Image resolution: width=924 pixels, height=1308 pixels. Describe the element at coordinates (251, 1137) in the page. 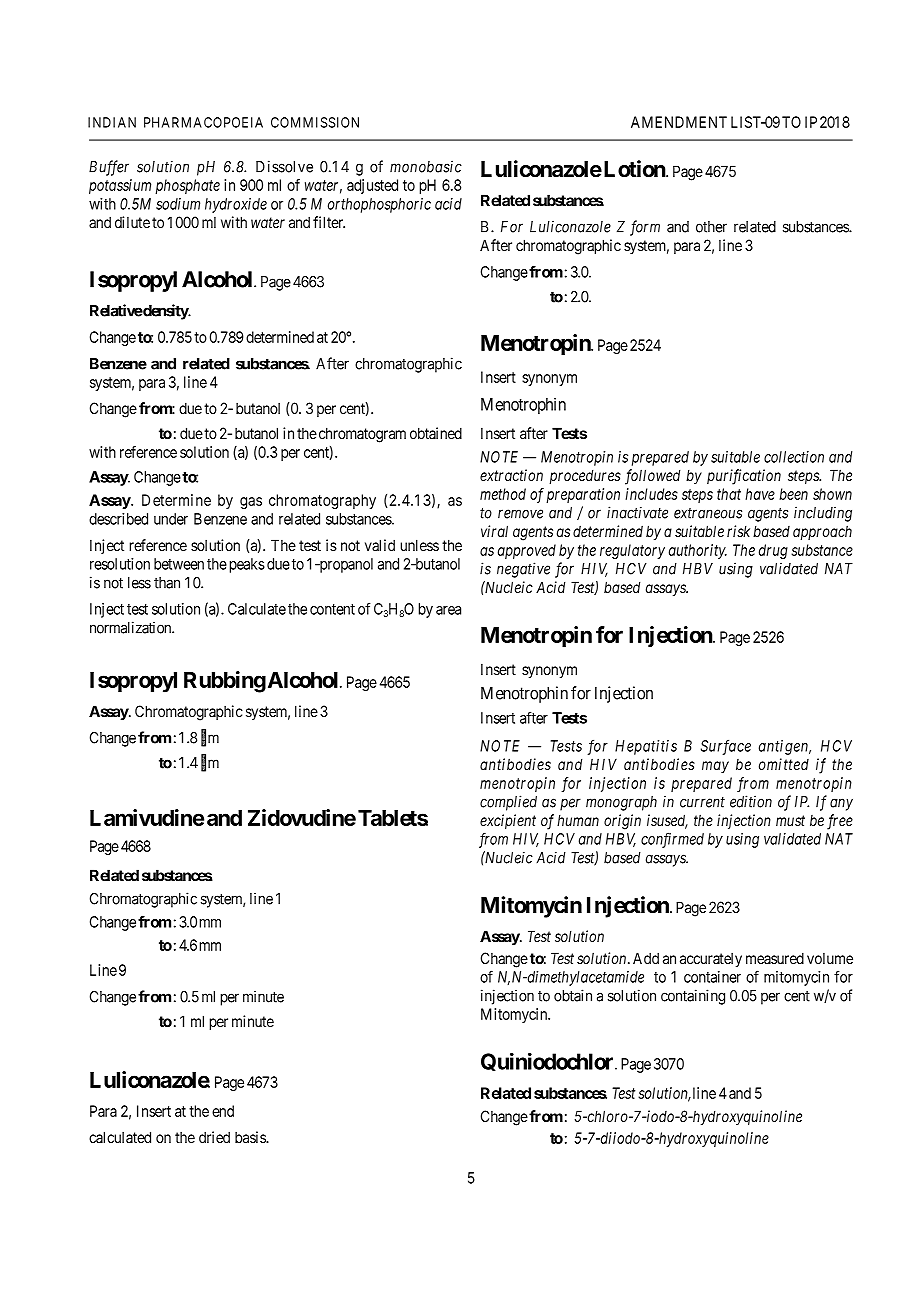

I see `basis` at that location.
